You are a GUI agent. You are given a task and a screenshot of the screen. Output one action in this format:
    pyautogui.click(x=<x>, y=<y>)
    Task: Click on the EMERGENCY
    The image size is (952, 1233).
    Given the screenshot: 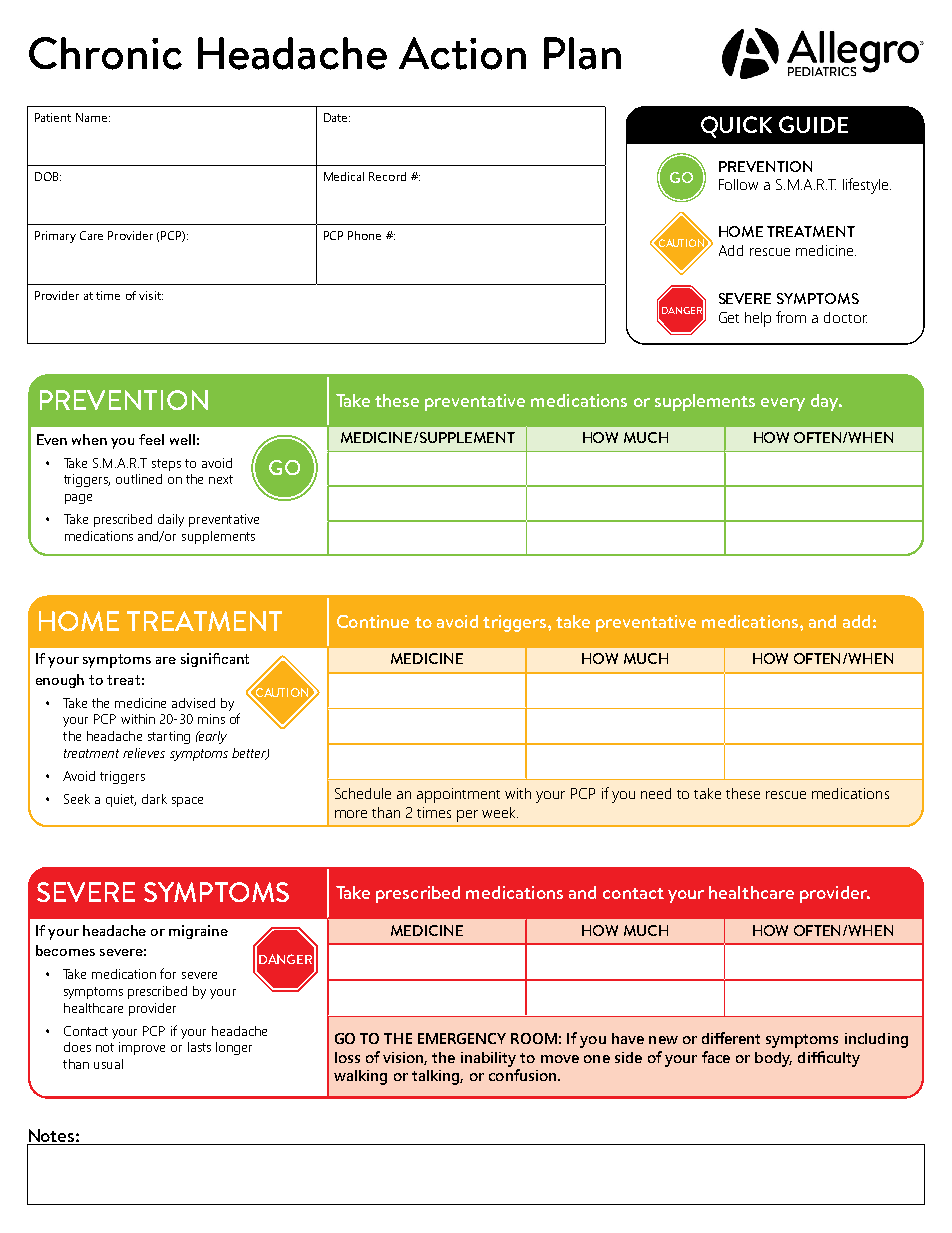 What is the action you would take?
    pyautogui.click(x=462, y=1038)
